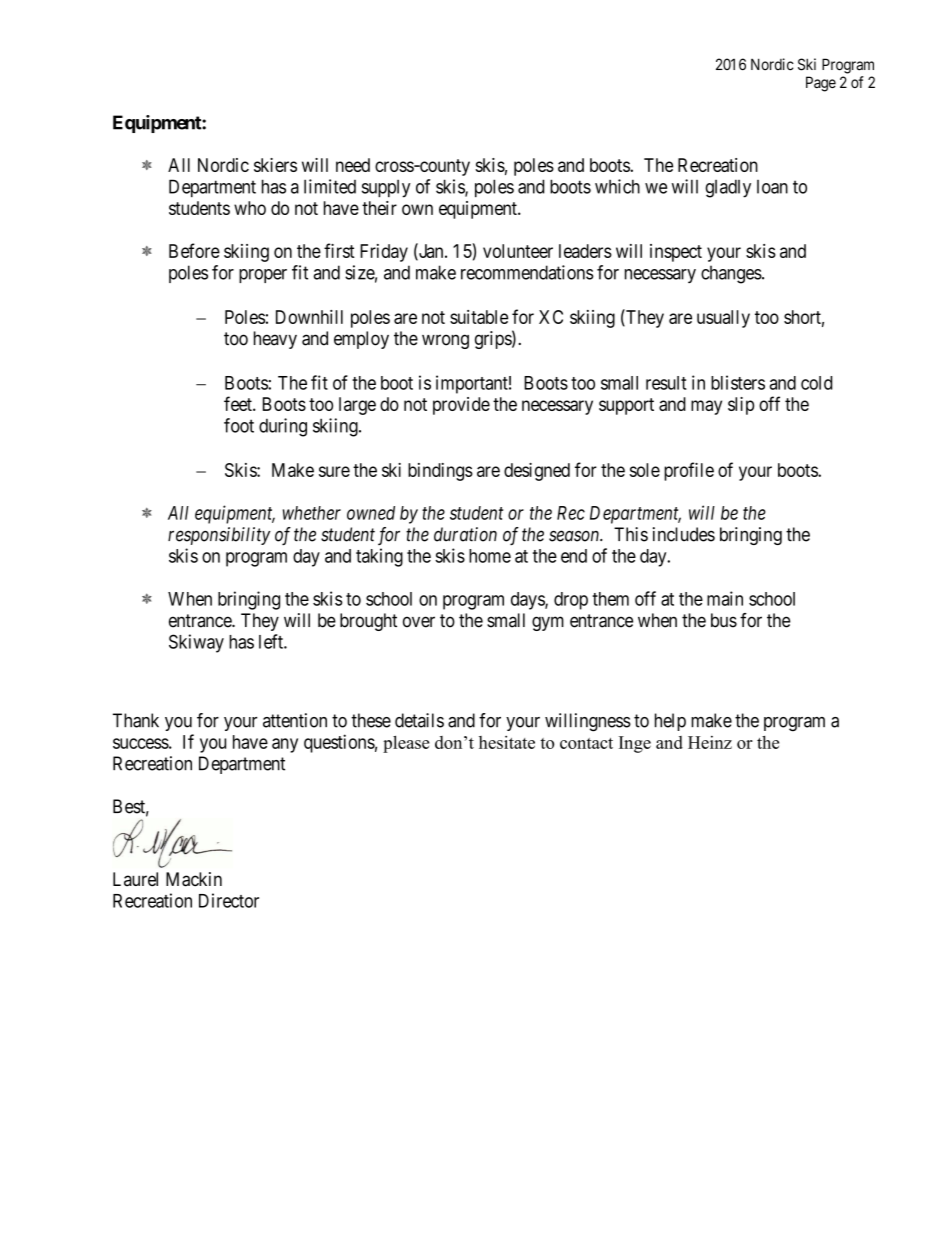 Image resolution: width=952 pixels, height=1233 pixels. I want to click on responsibility, so click(219, 536).
